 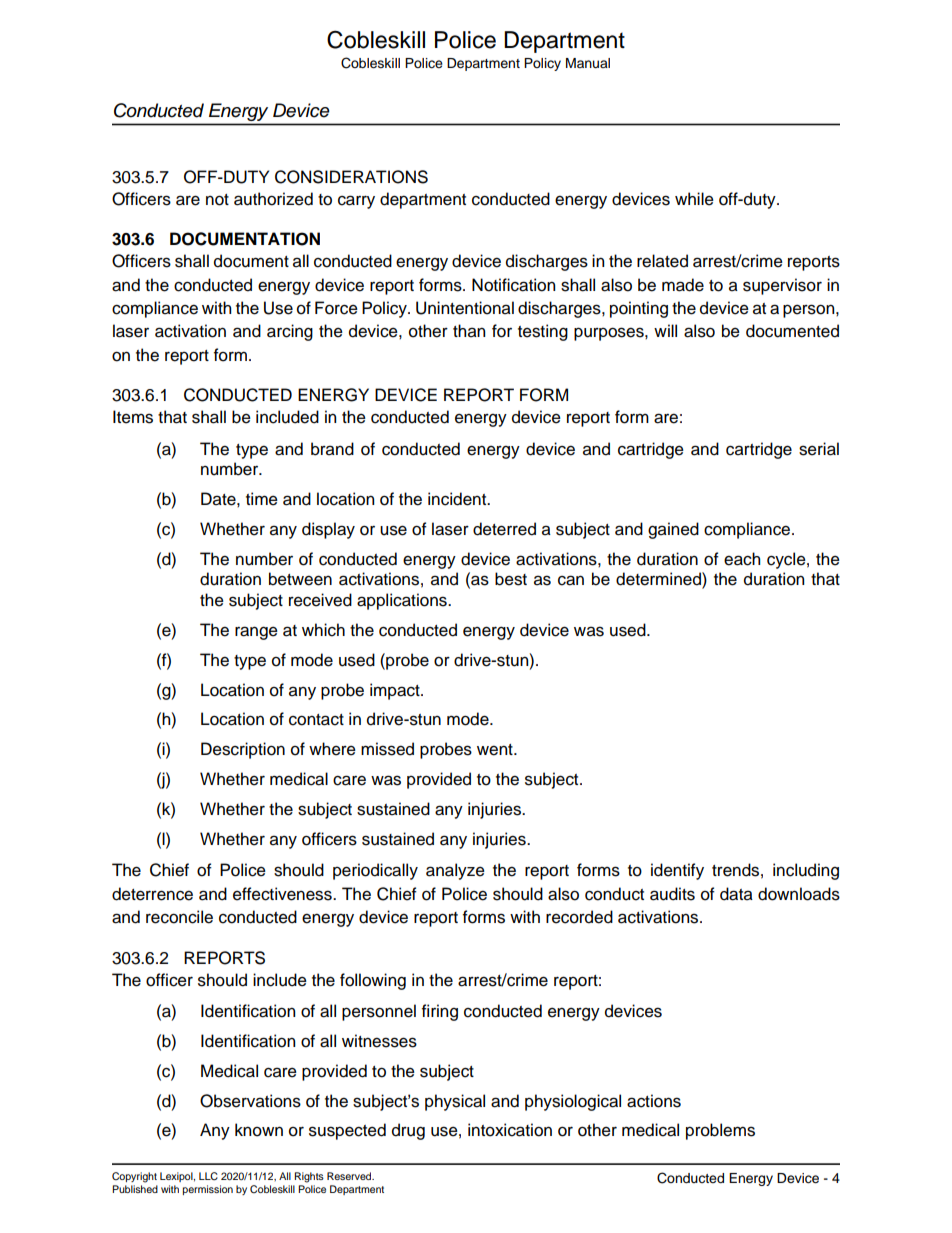 I want to click on Description, so click(x=243, y=750).
